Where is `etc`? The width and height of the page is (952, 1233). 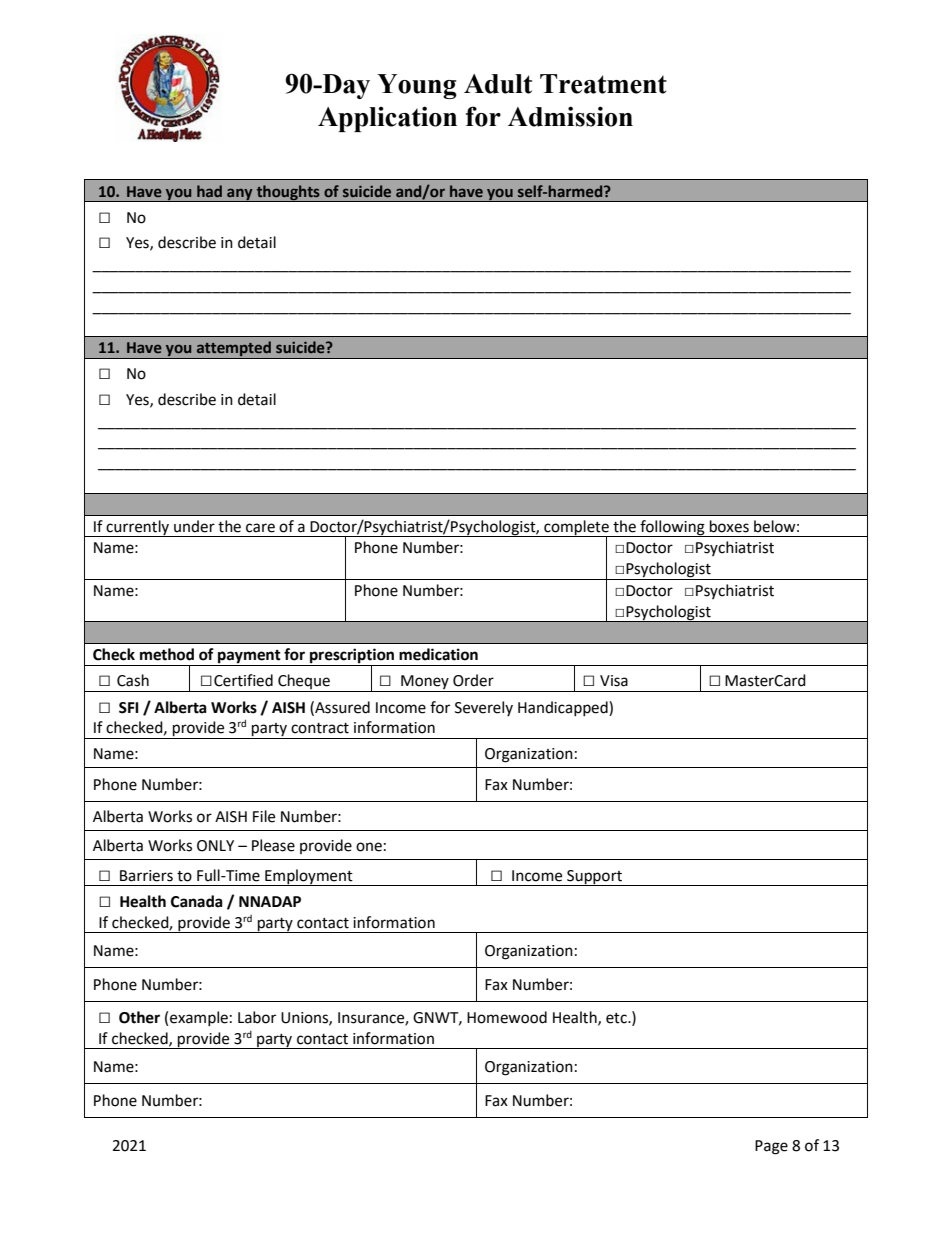
etc is located at coordinates (617, 1018).
